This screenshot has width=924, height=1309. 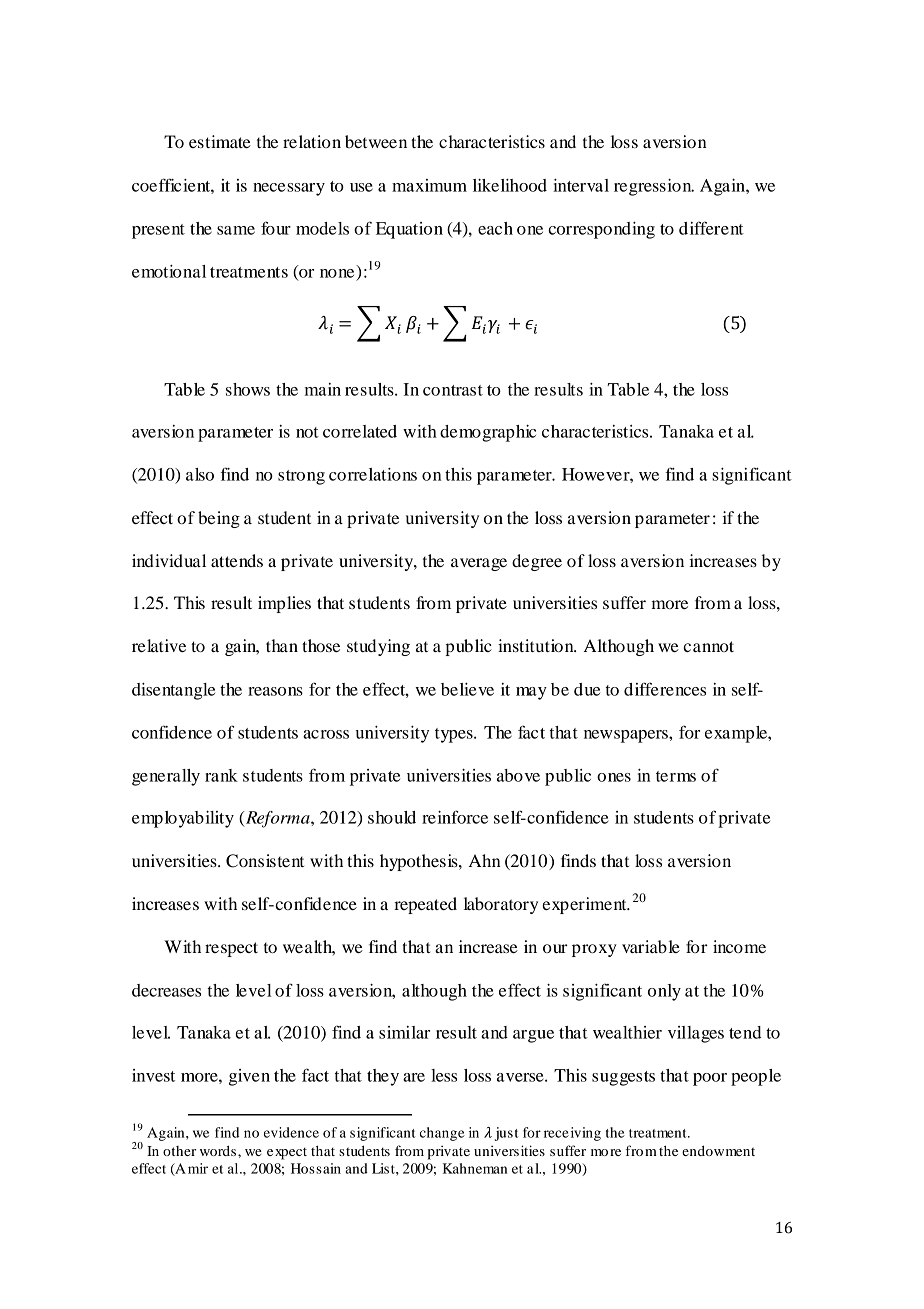 I want to click on estimate, so click(x=220, y=141).
